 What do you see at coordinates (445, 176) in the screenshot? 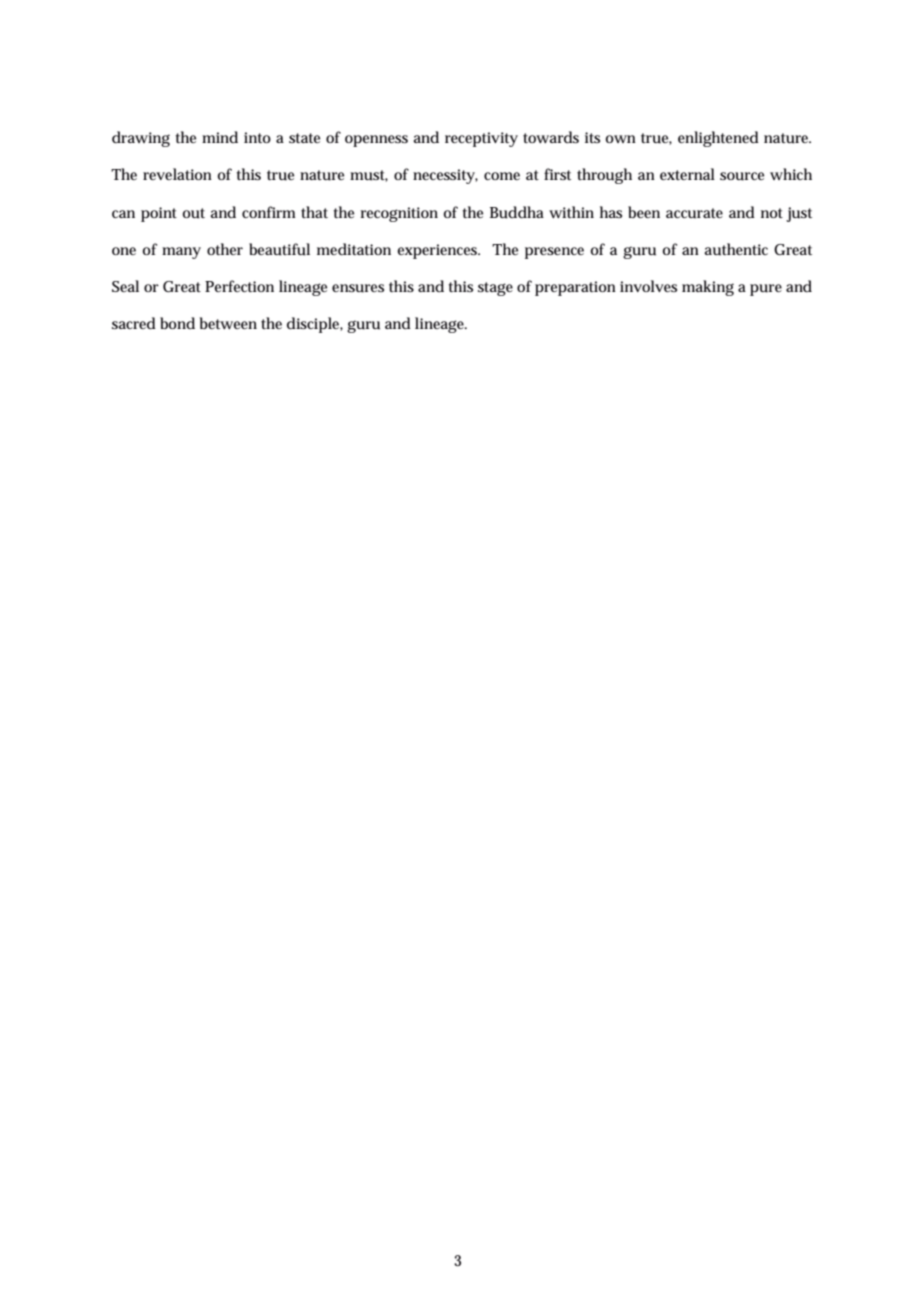
I see `necessity` at bounding box center [445, 176].
